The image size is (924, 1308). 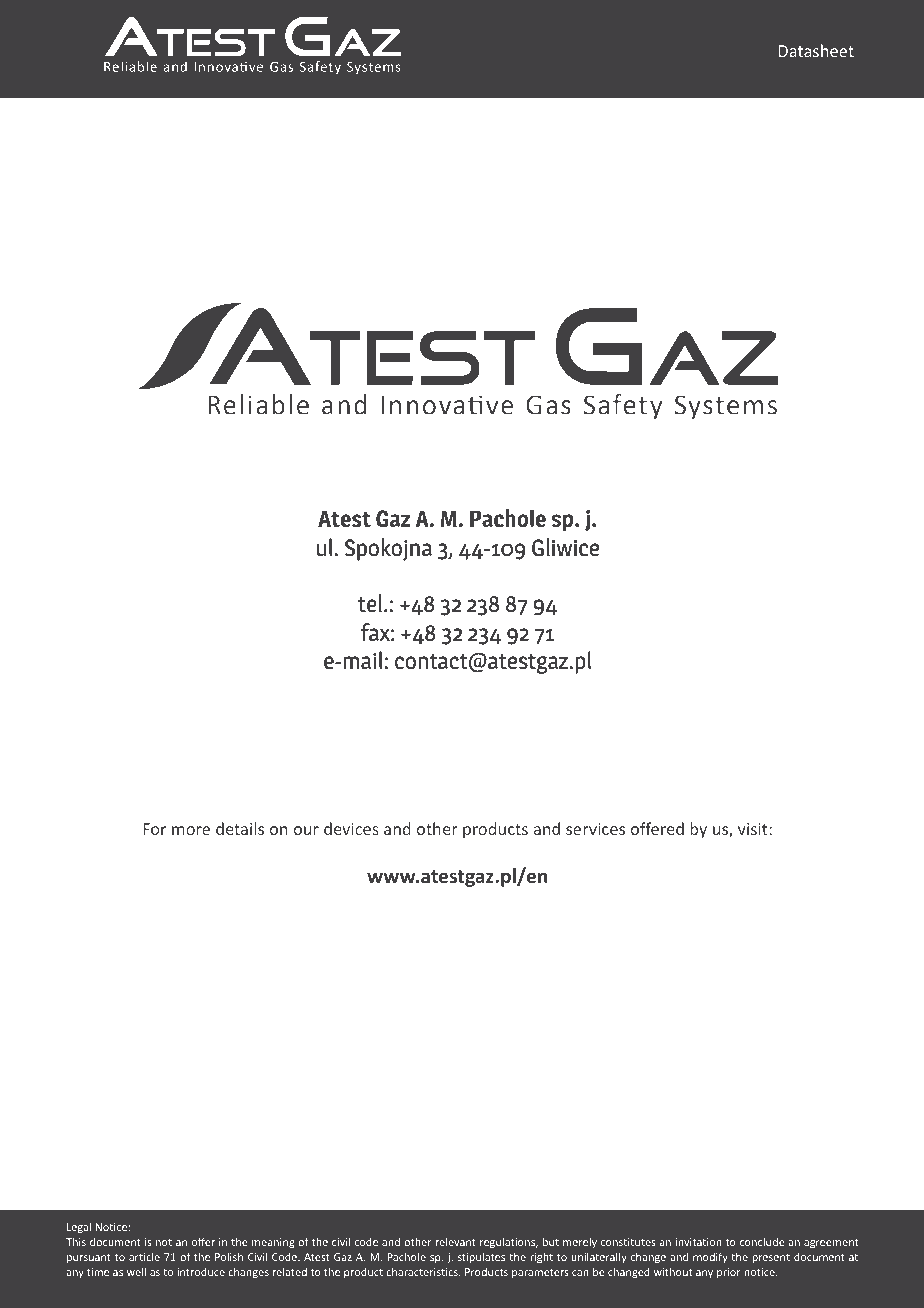 What do you see at coordinates (754, 829) in the screenshot?
I see `visit` at bounding box center [754, 829].
